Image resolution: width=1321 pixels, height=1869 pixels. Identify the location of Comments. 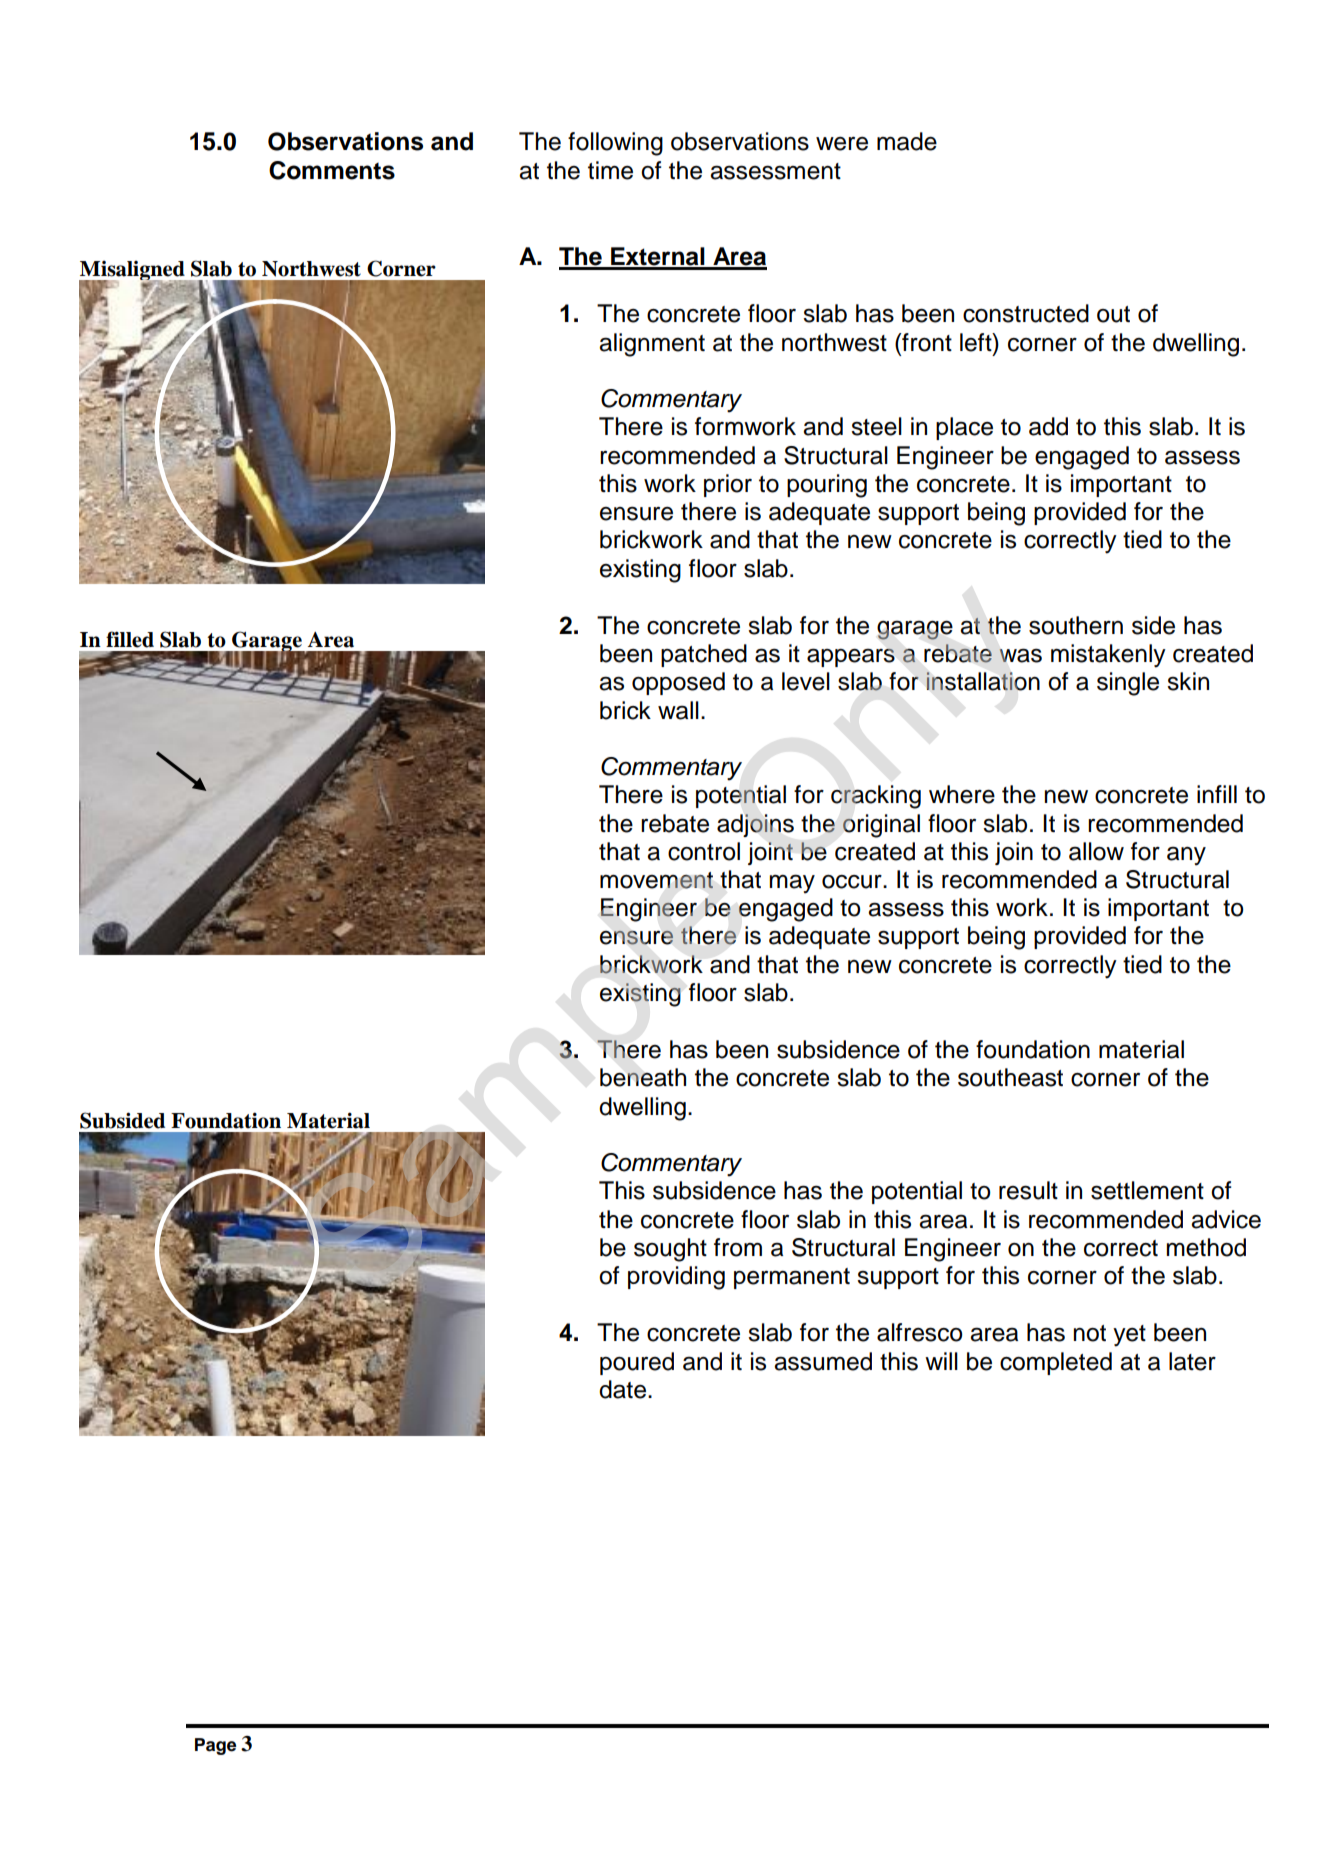
(332, 170).
